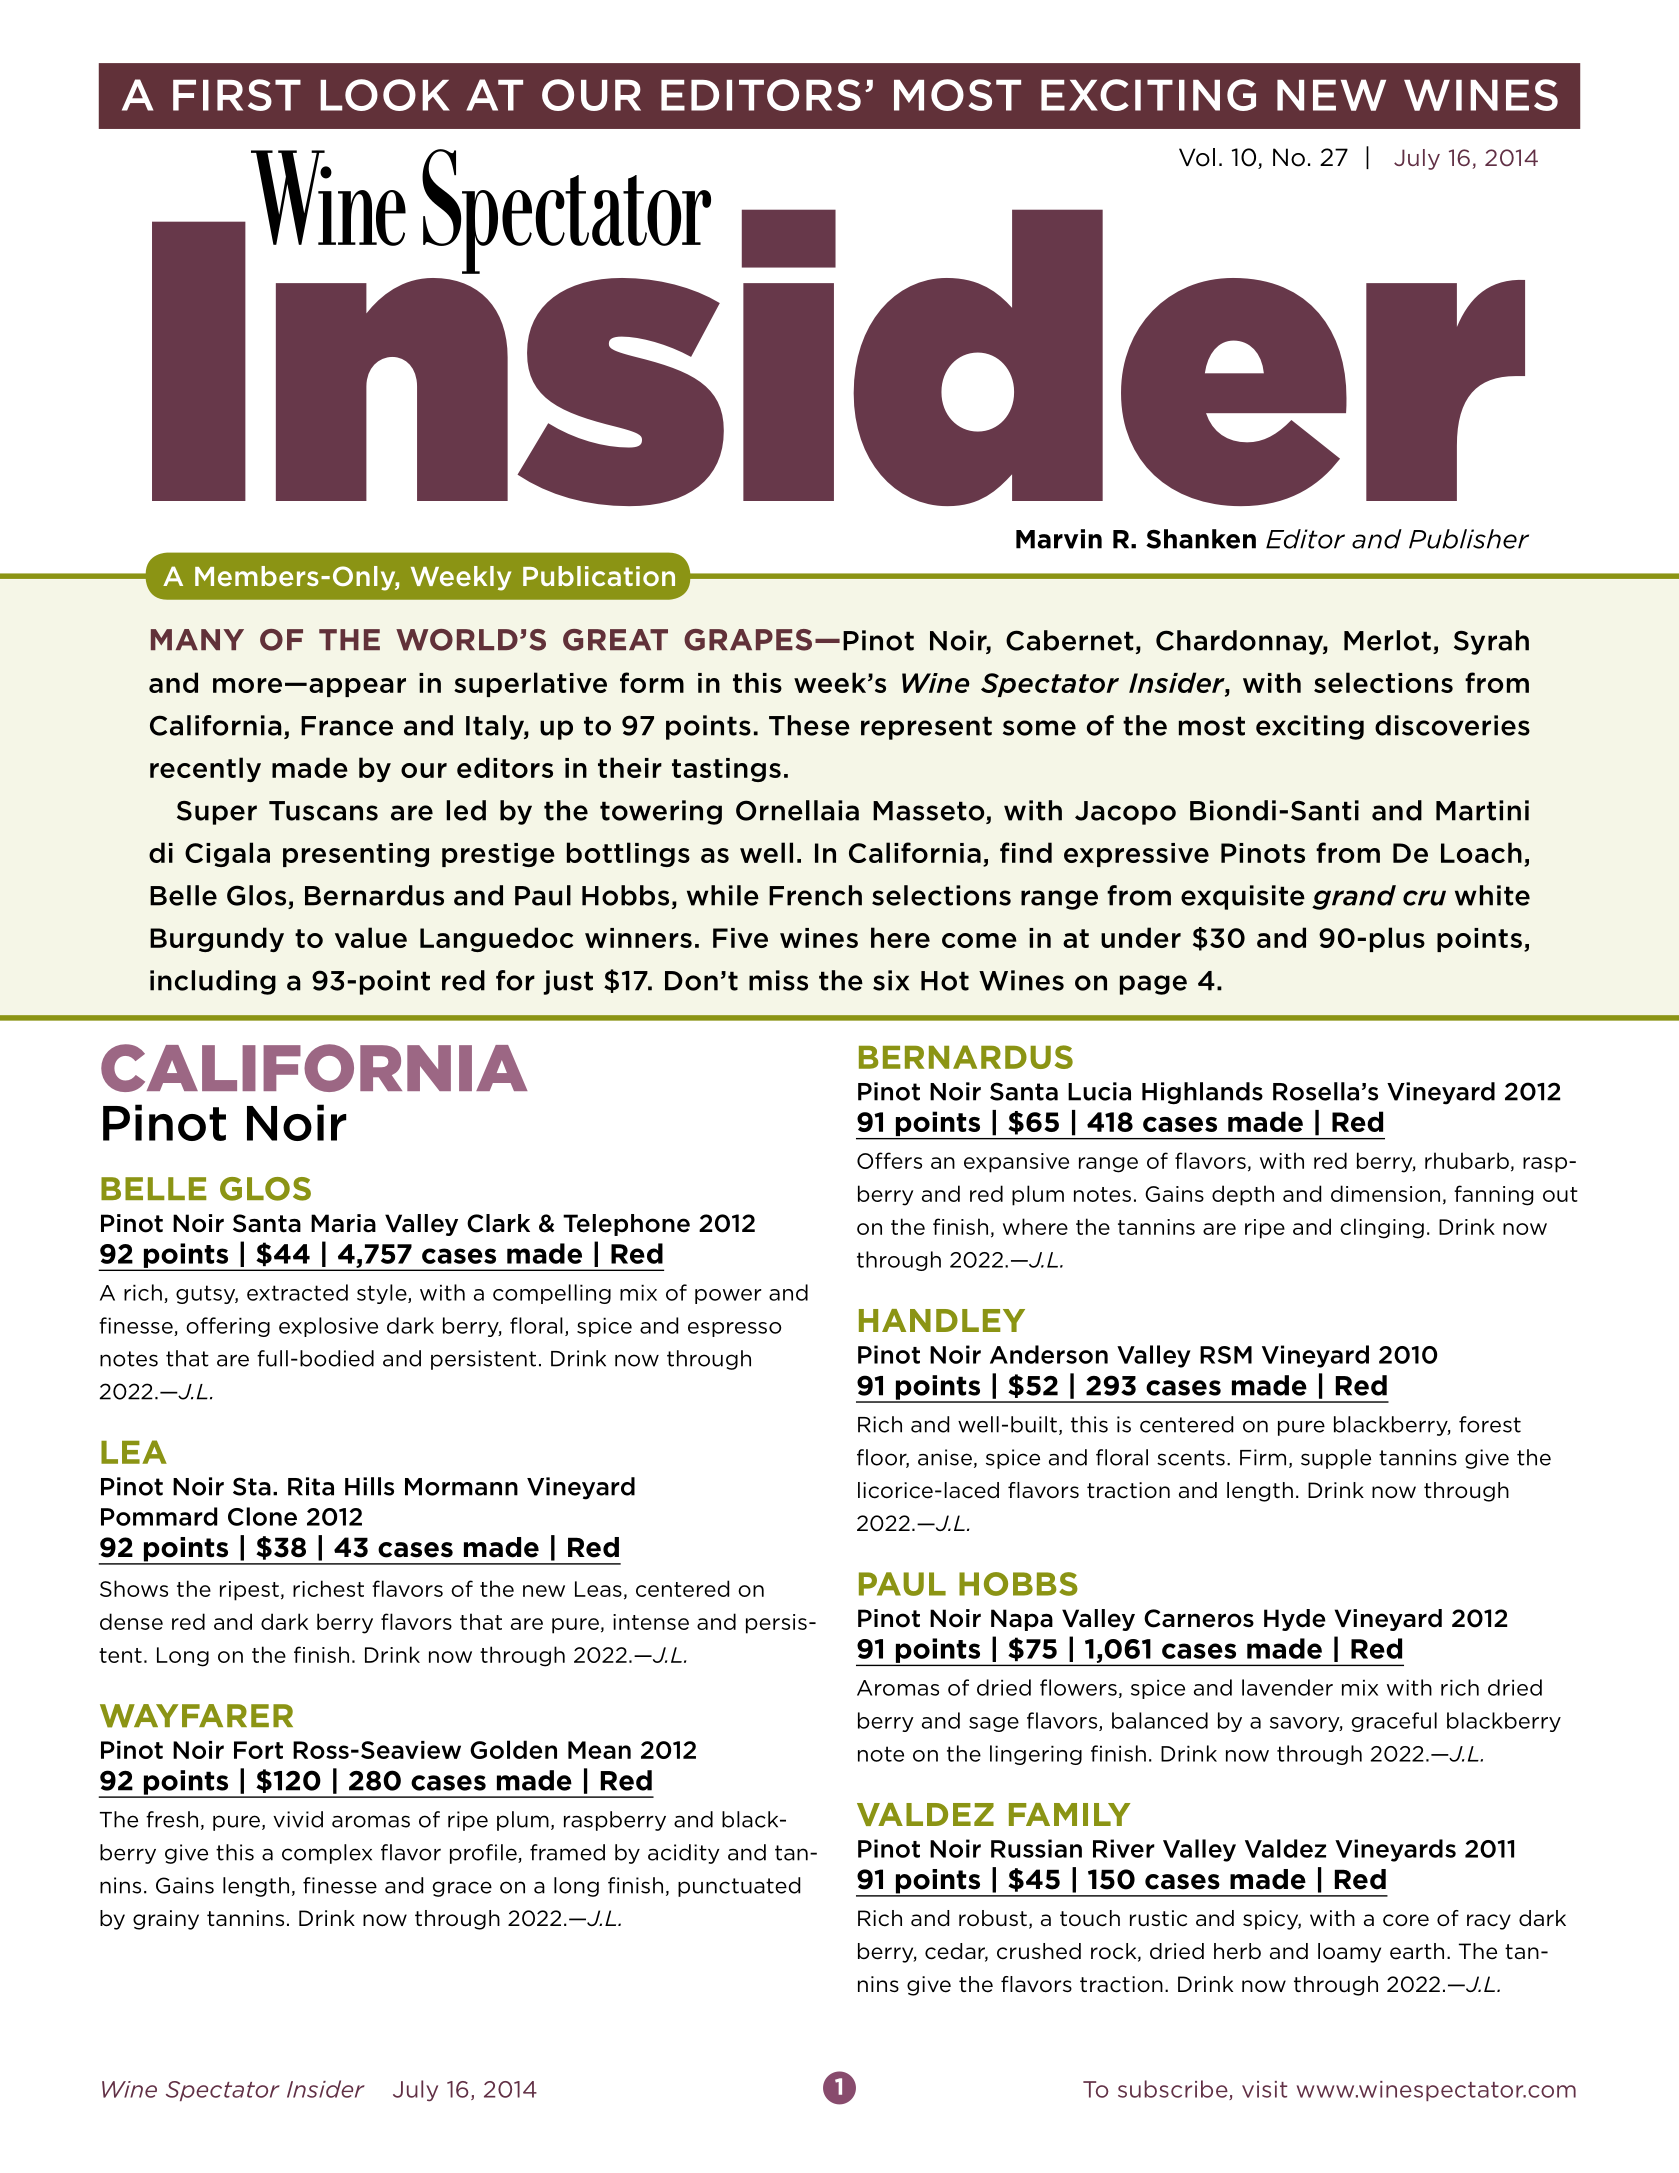 The image size is (1679, 2173). What do you see at coordinates (1385, 1193) in the screenshot?
I see `dimension` at bounding box center [1385, 1193].
